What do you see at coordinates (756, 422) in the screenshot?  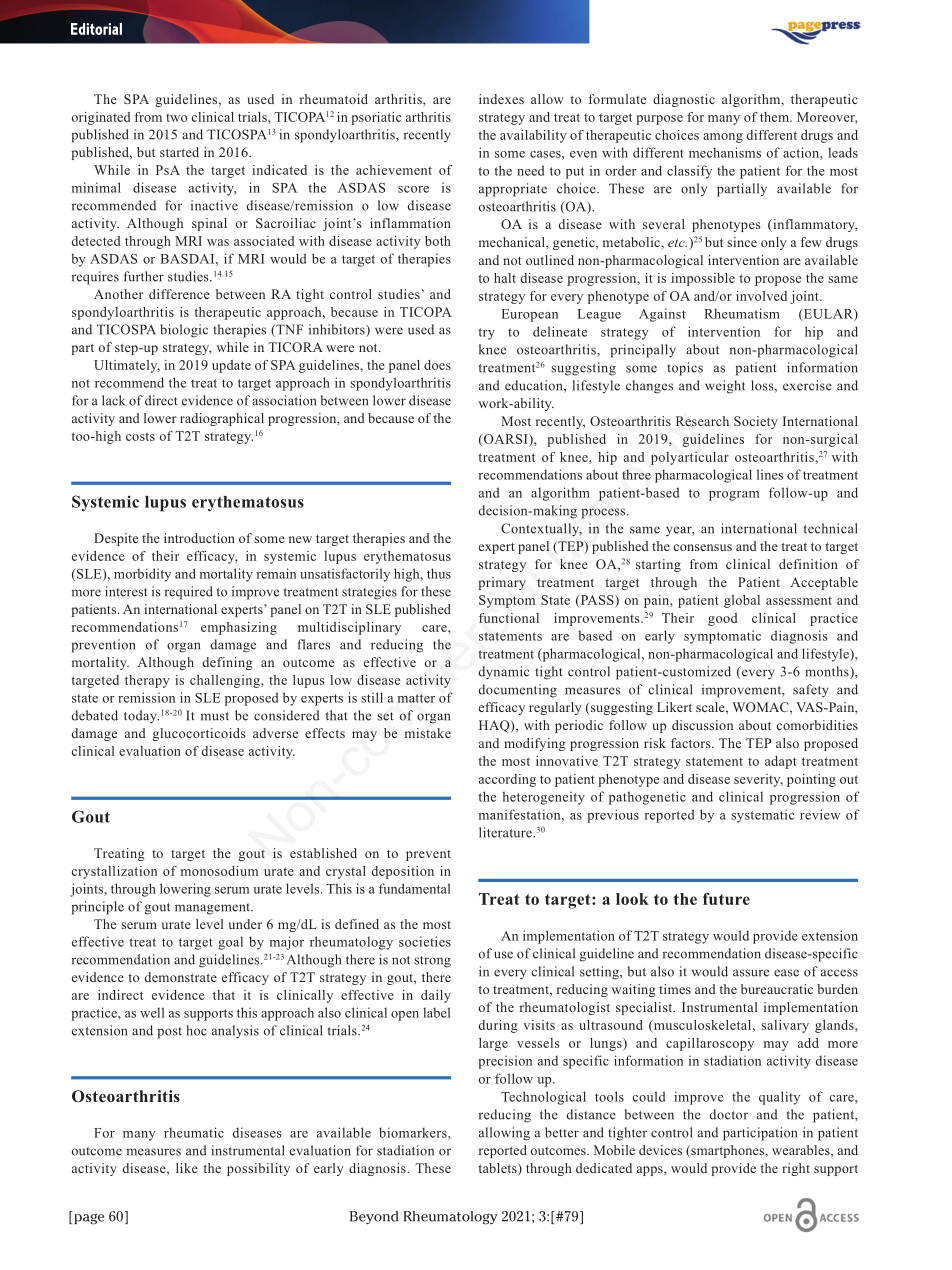 I see `Society` at bounding box center [756, 422].
